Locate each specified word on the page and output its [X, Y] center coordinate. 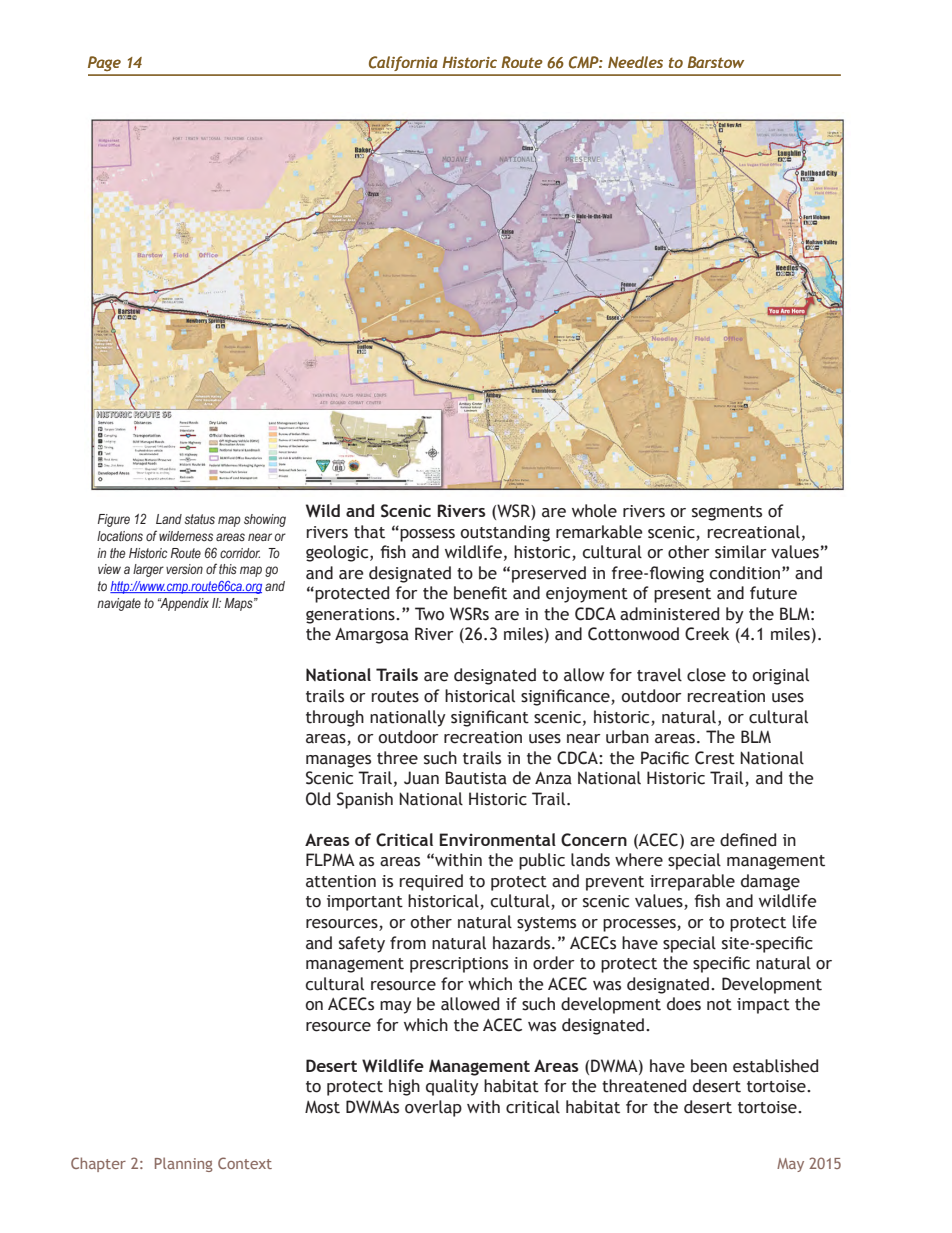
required [431, 882]
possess [426, 534]
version [184, 569]
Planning [184, 1164]
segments [727, 513]
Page [104, 63]
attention [341, 881]
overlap [433, 1108]
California [403, 63]
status [199, 519]
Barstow [716, 62]
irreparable [692, 882]
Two [429, 614]
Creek [707, 634]
